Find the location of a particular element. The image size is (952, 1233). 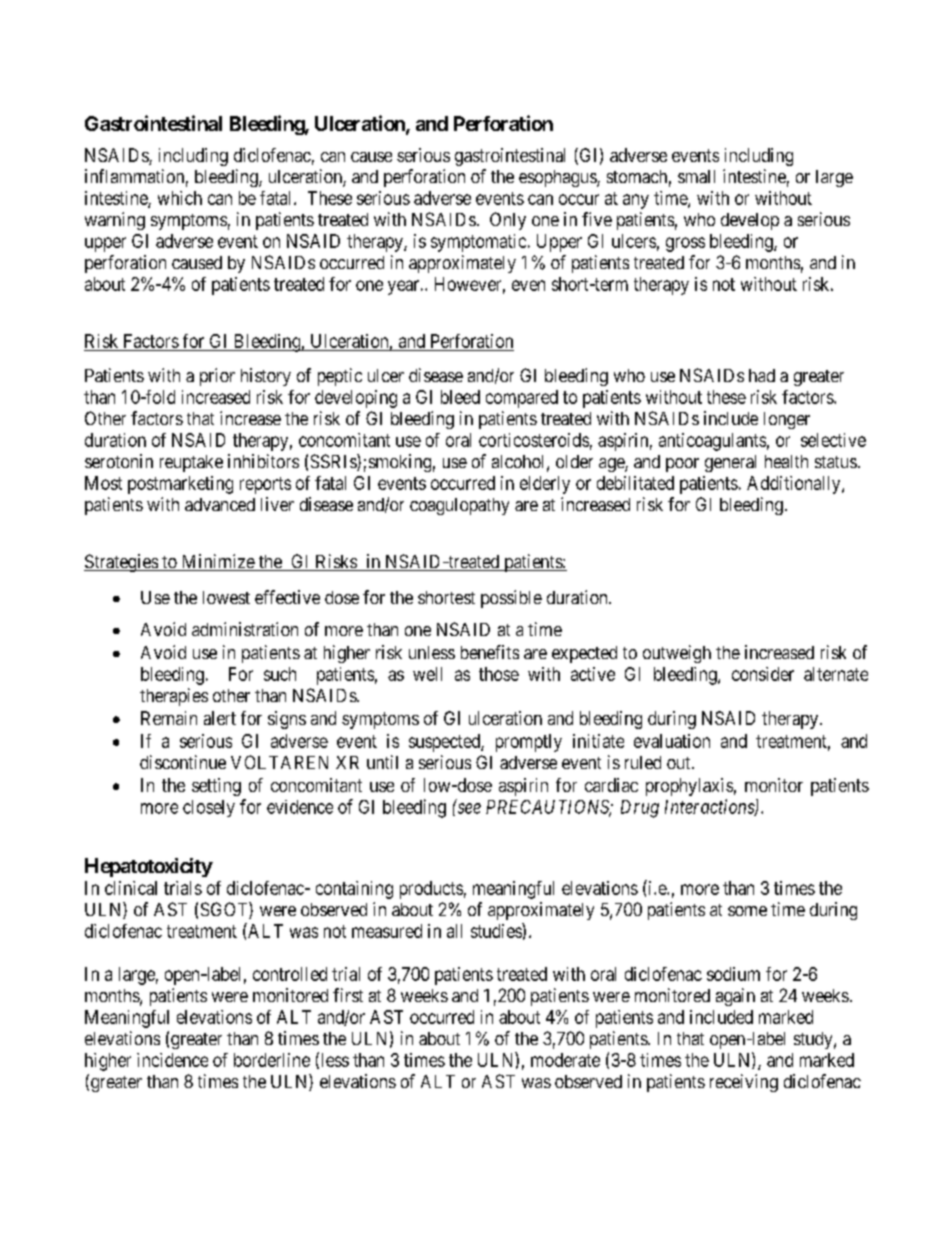

incidence is located at coordinates (172, 1060).
